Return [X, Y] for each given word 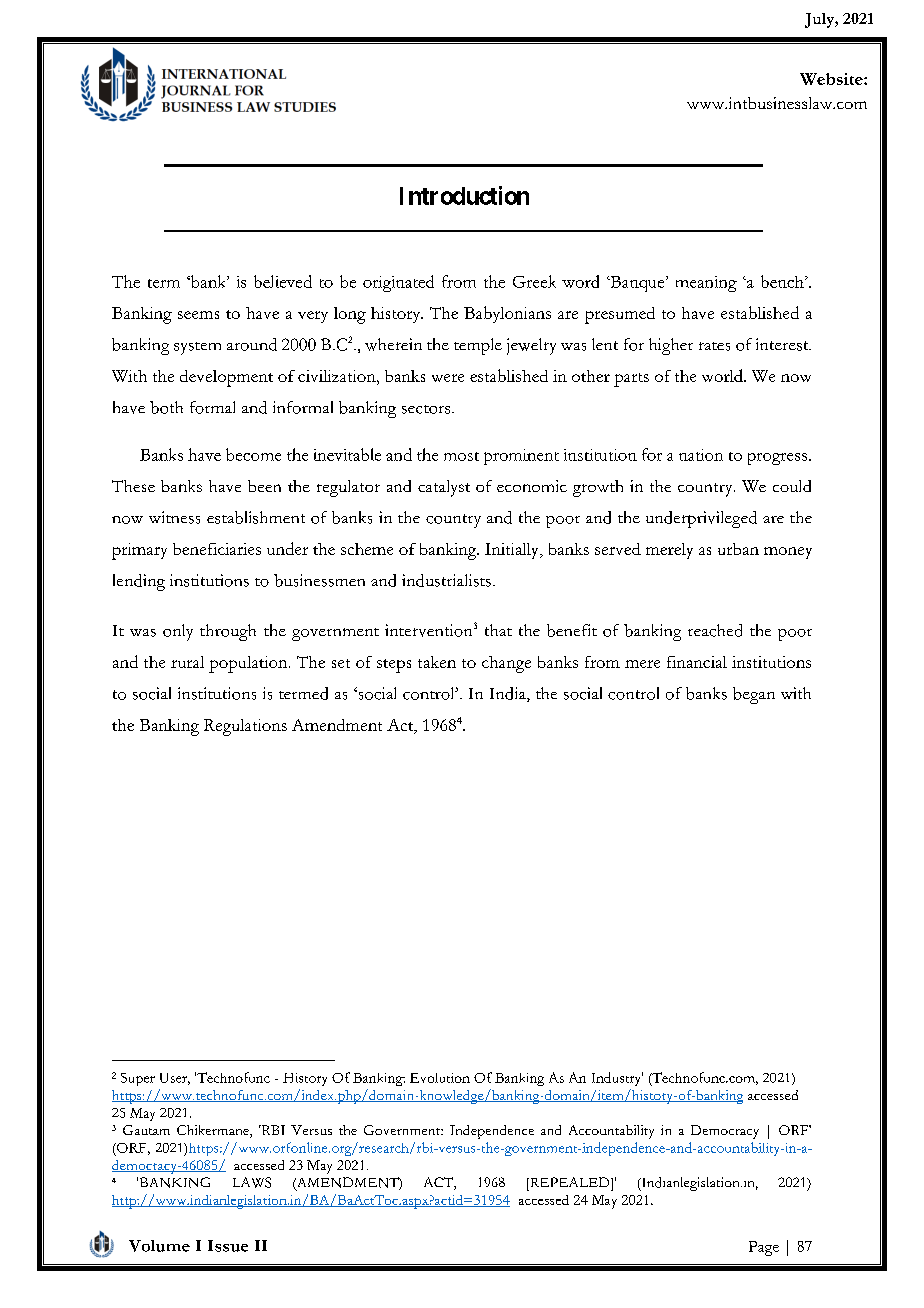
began [754, 695]
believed [283, 281]
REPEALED [570, 1182]
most [461, 456]
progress [779, 459]
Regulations [245, 727]
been [264, 486]
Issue [228, 1246]
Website [832, 79]
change [506, 664]
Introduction [464, 195]
